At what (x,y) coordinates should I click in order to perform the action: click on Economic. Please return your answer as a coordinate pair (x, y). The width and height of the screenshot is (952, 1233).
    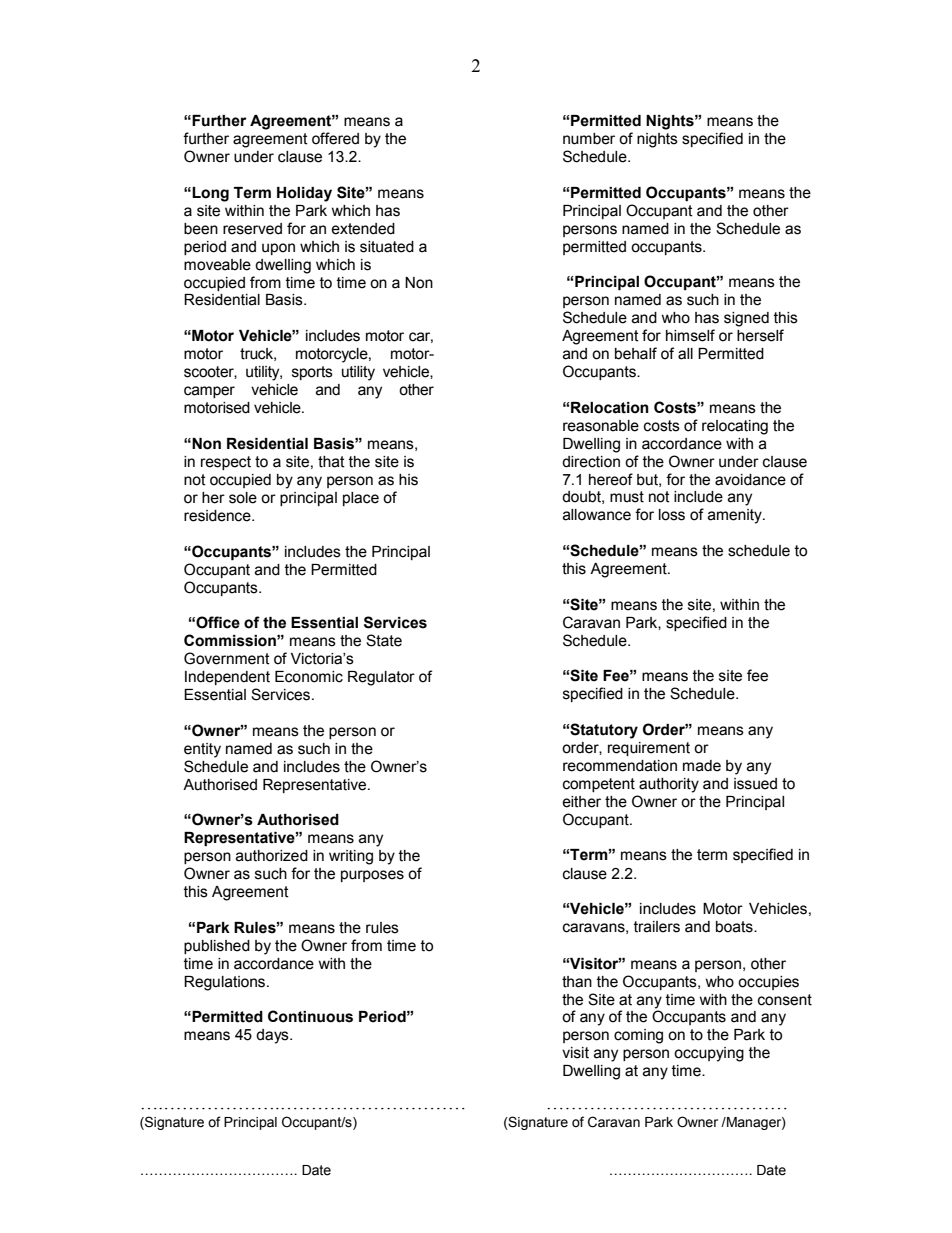
    Looking at the image, I should click on (309, 677).
